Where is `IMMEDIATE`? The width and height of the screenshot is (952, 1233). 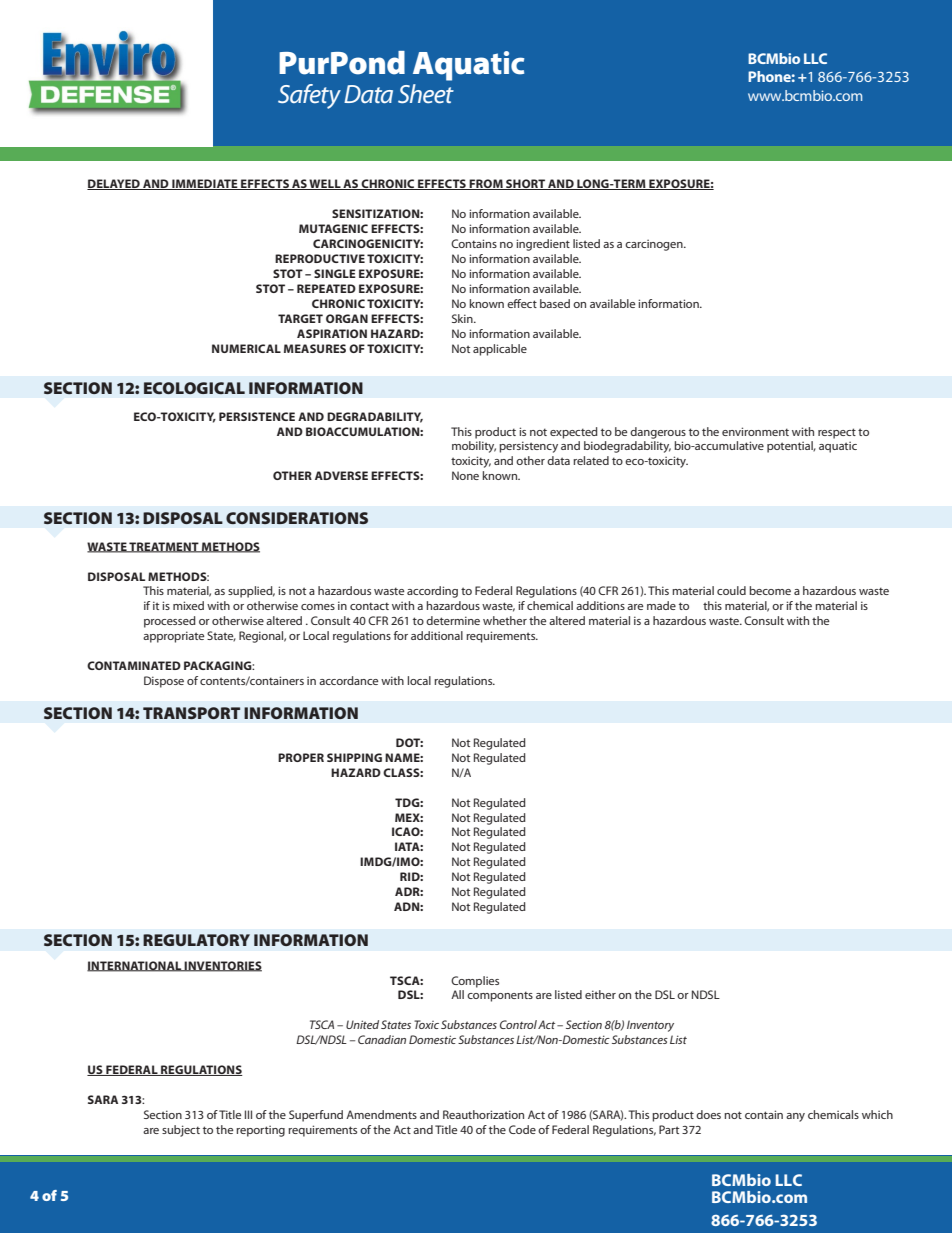
IMMEDIATE is located at coordinates (205, 184).
